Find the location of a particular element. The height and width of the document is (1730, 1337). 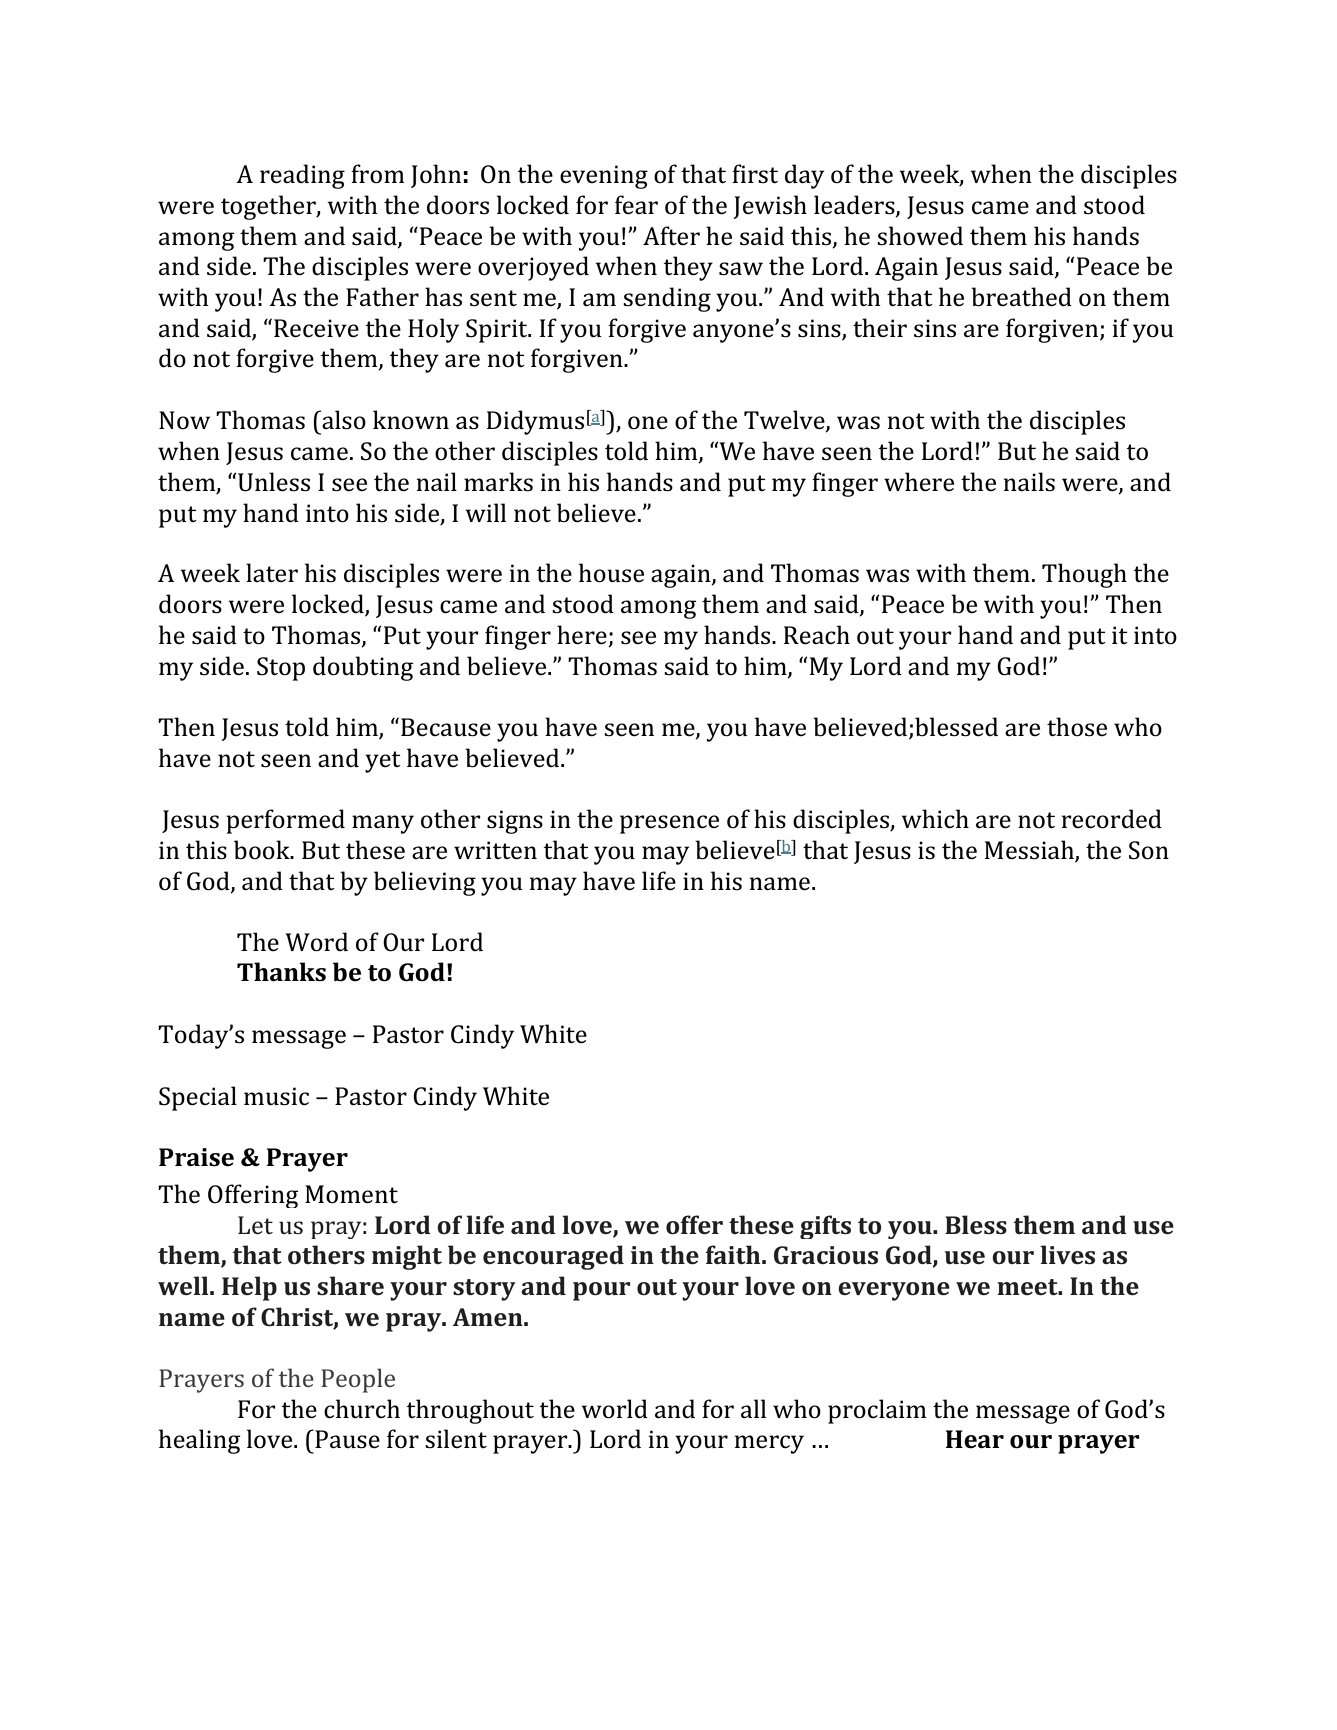

lives is located at coordinates (1067, 1255).
